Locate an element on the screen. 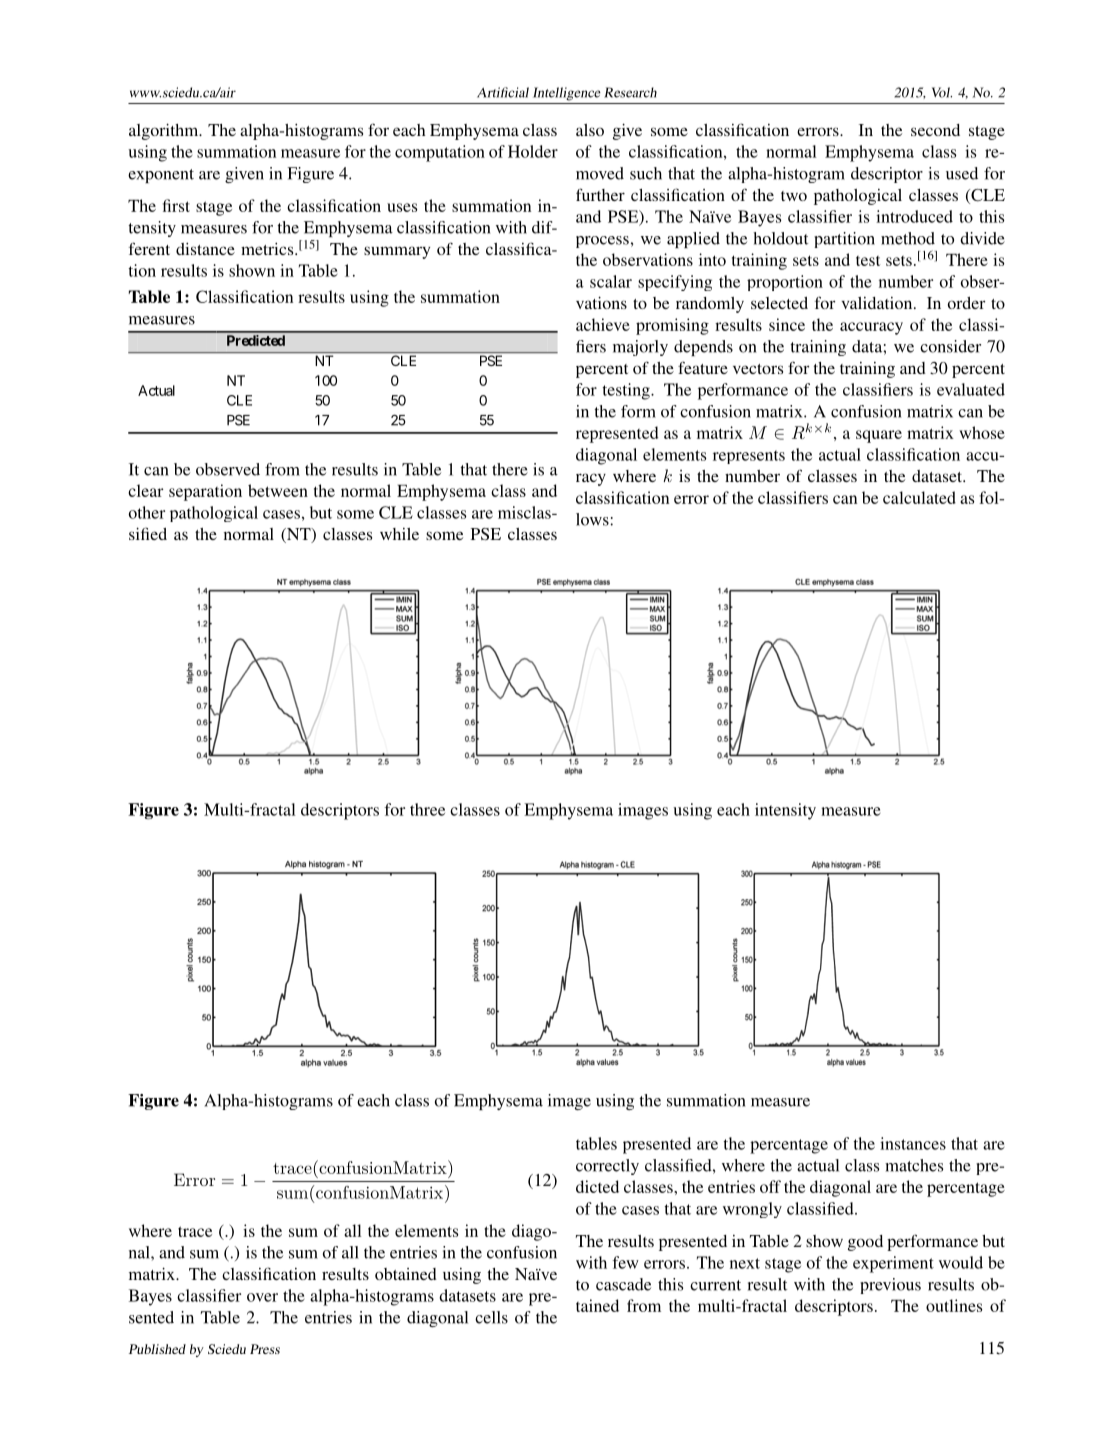 Image resolution: width=1107 pixels, height=1433 pixels. matches is located at coordinates (914, 1165).
